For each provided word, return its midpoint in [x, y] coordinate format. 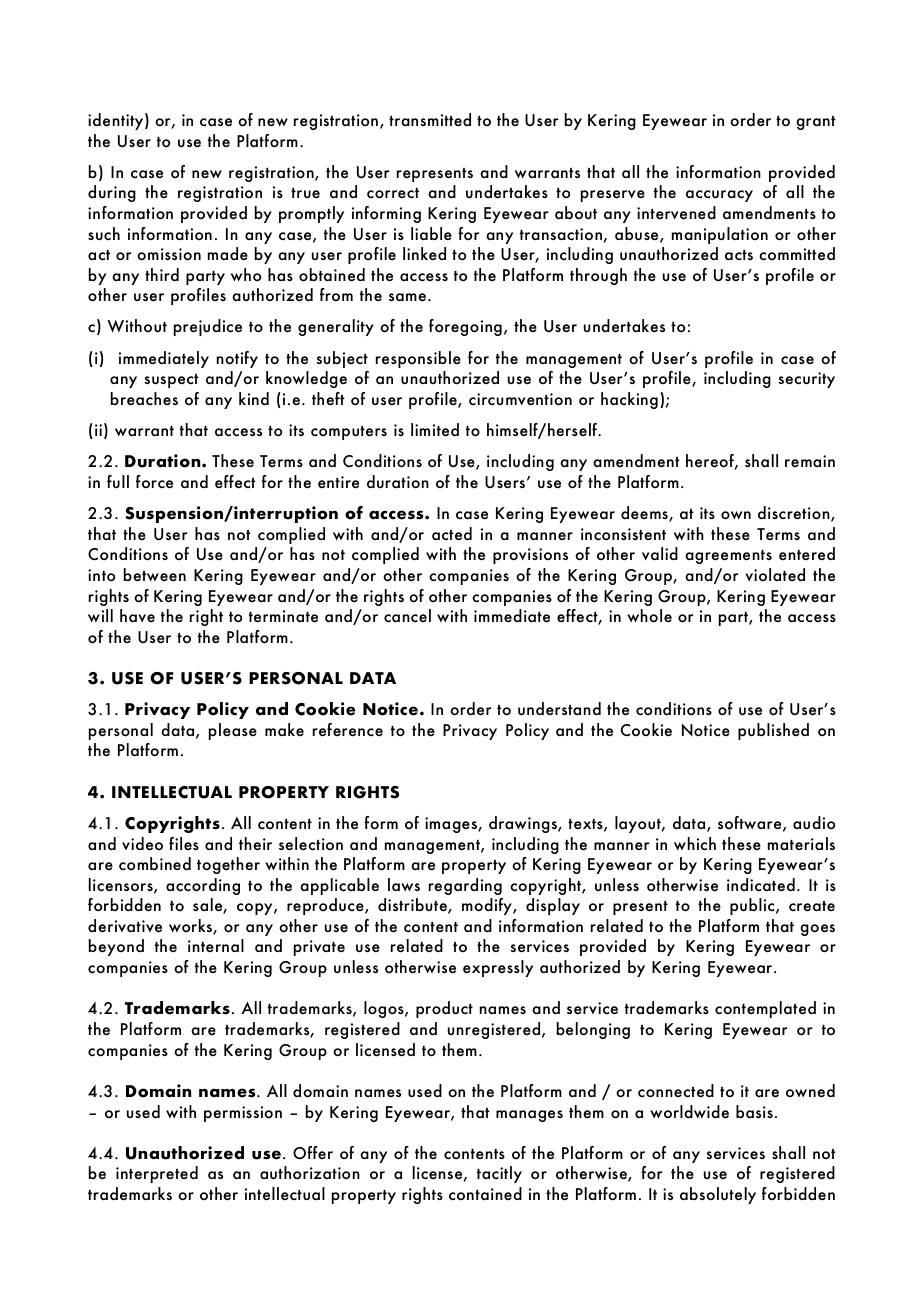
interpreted [157, 1174]
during [112, 193]
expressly [498, 968]
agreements [728, 557]
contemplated [765, 1009]
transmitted [430, 119]
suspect [171, 381]
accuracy [719, 196]
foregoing [465, 327]
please [233, 731]
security [806, 380]
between [155, 575]
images [452, 825]
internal [216, 945]
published [773, 731]
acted [452, 534]
